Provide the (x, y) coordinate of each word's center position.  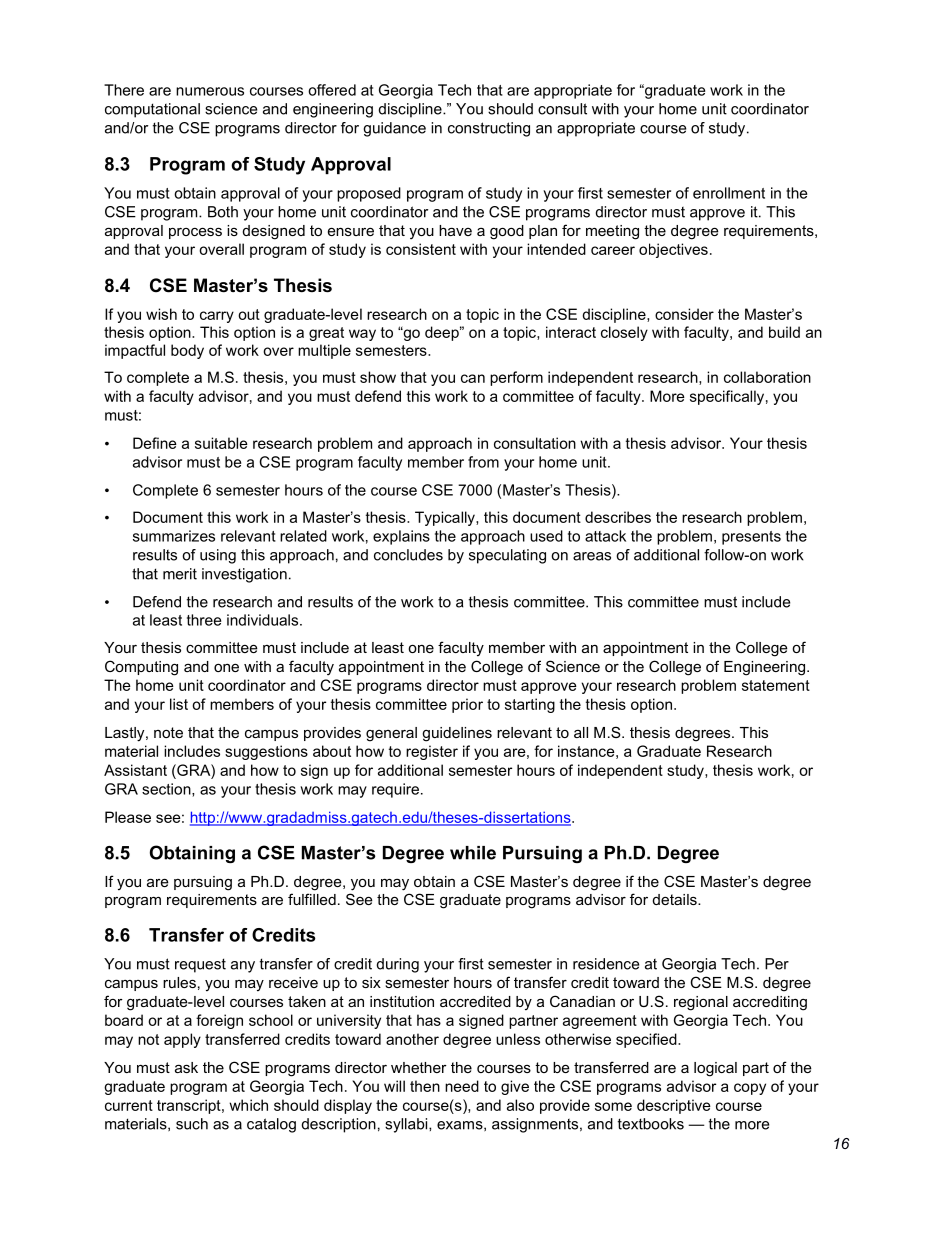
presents (751, 538)
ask (186, 1067)
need (462, 1086)
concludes (408, 555)
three (204, 620)
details (676, 899)
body (187, 351)
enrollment (729, 193)
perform (516, 378)
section (167, 790)
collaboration (767, 377)
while (473, 853)
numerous (210, 91)
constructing (489, 129)
